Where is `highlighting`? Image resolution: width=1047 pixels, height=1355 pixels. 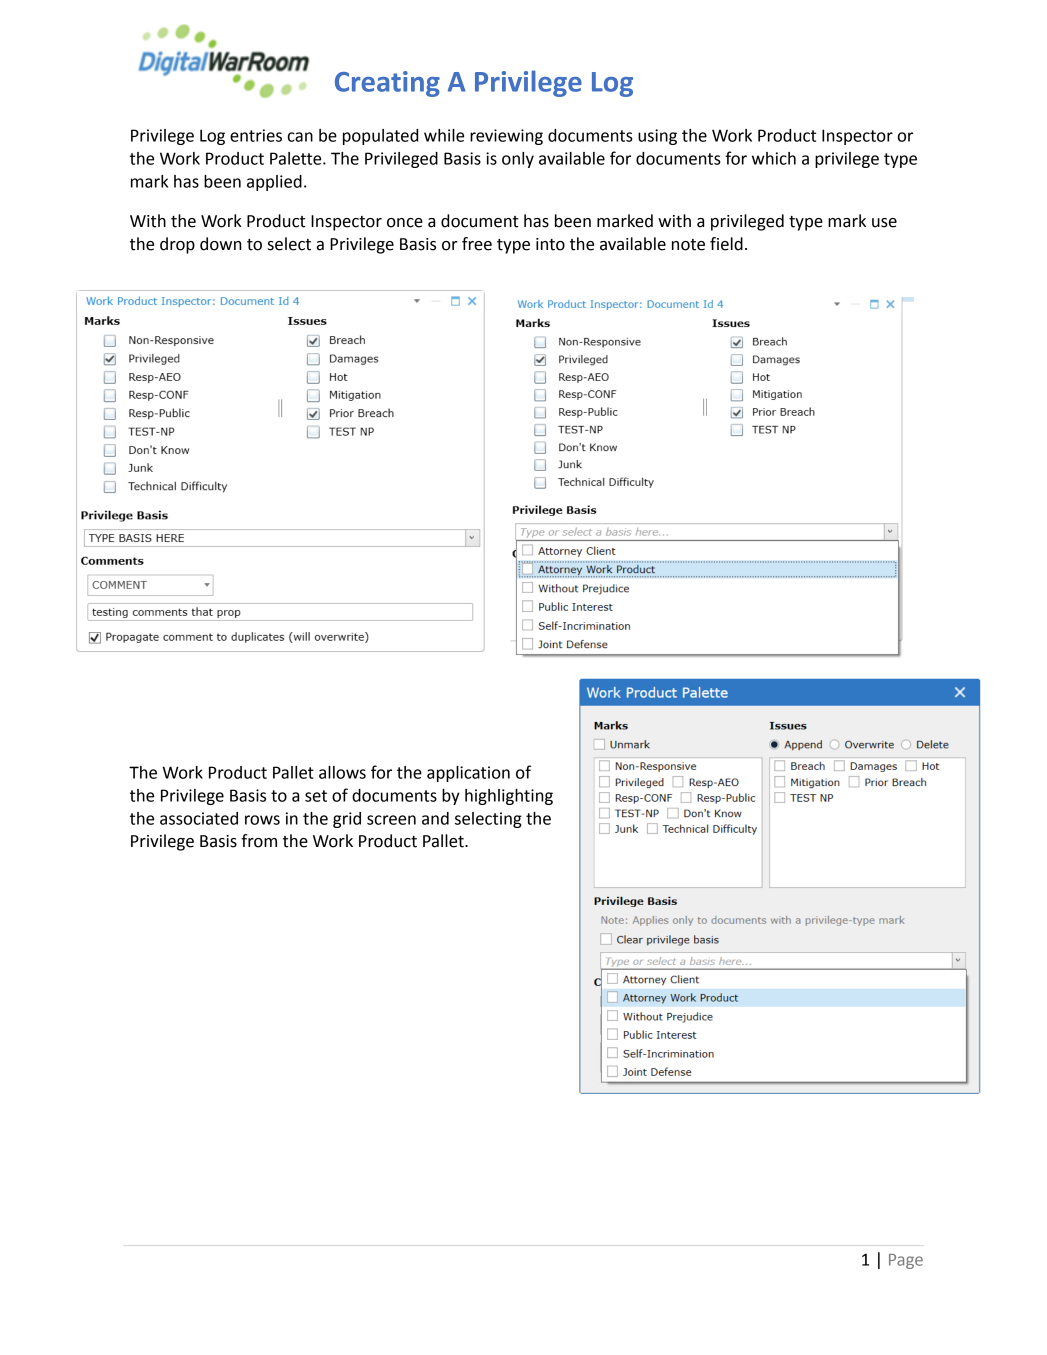
highlighting is located at coordinates (509, 797).
